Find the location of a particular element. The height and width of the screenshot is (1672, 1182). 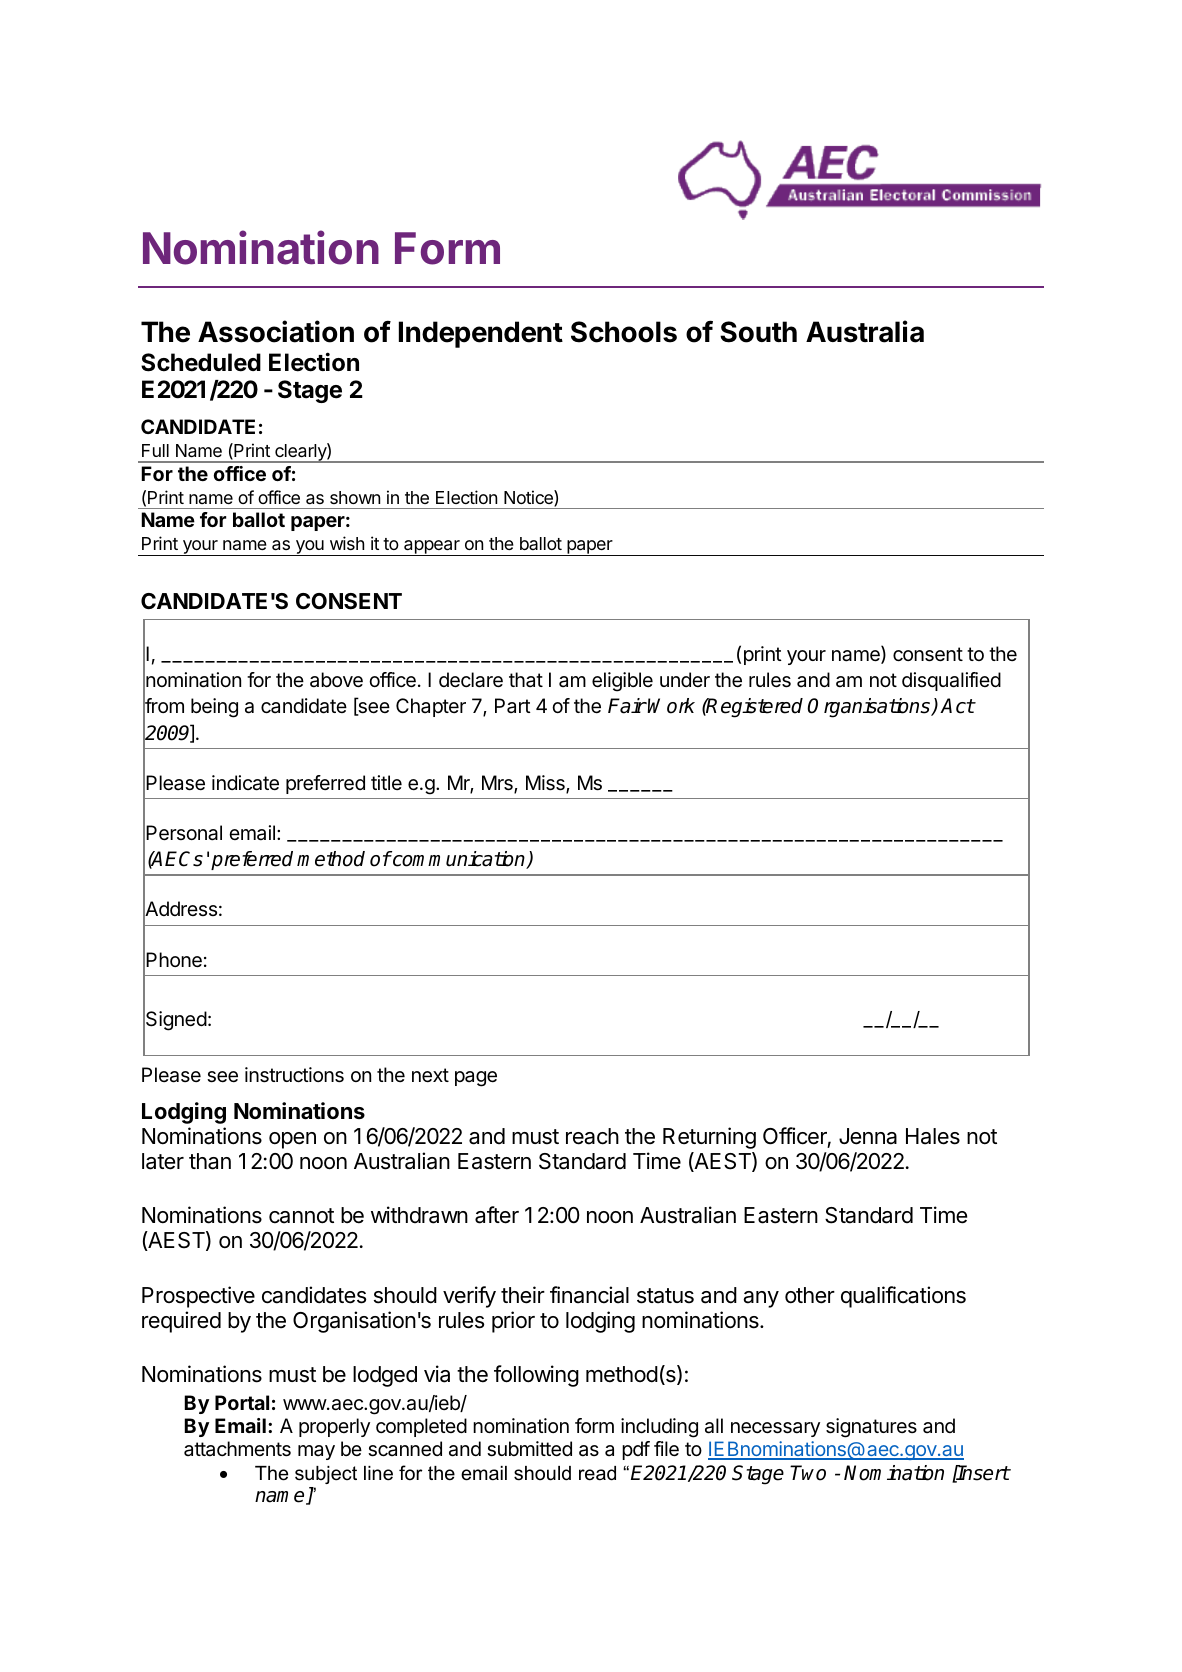

that is located at coordinates (526, 679).
